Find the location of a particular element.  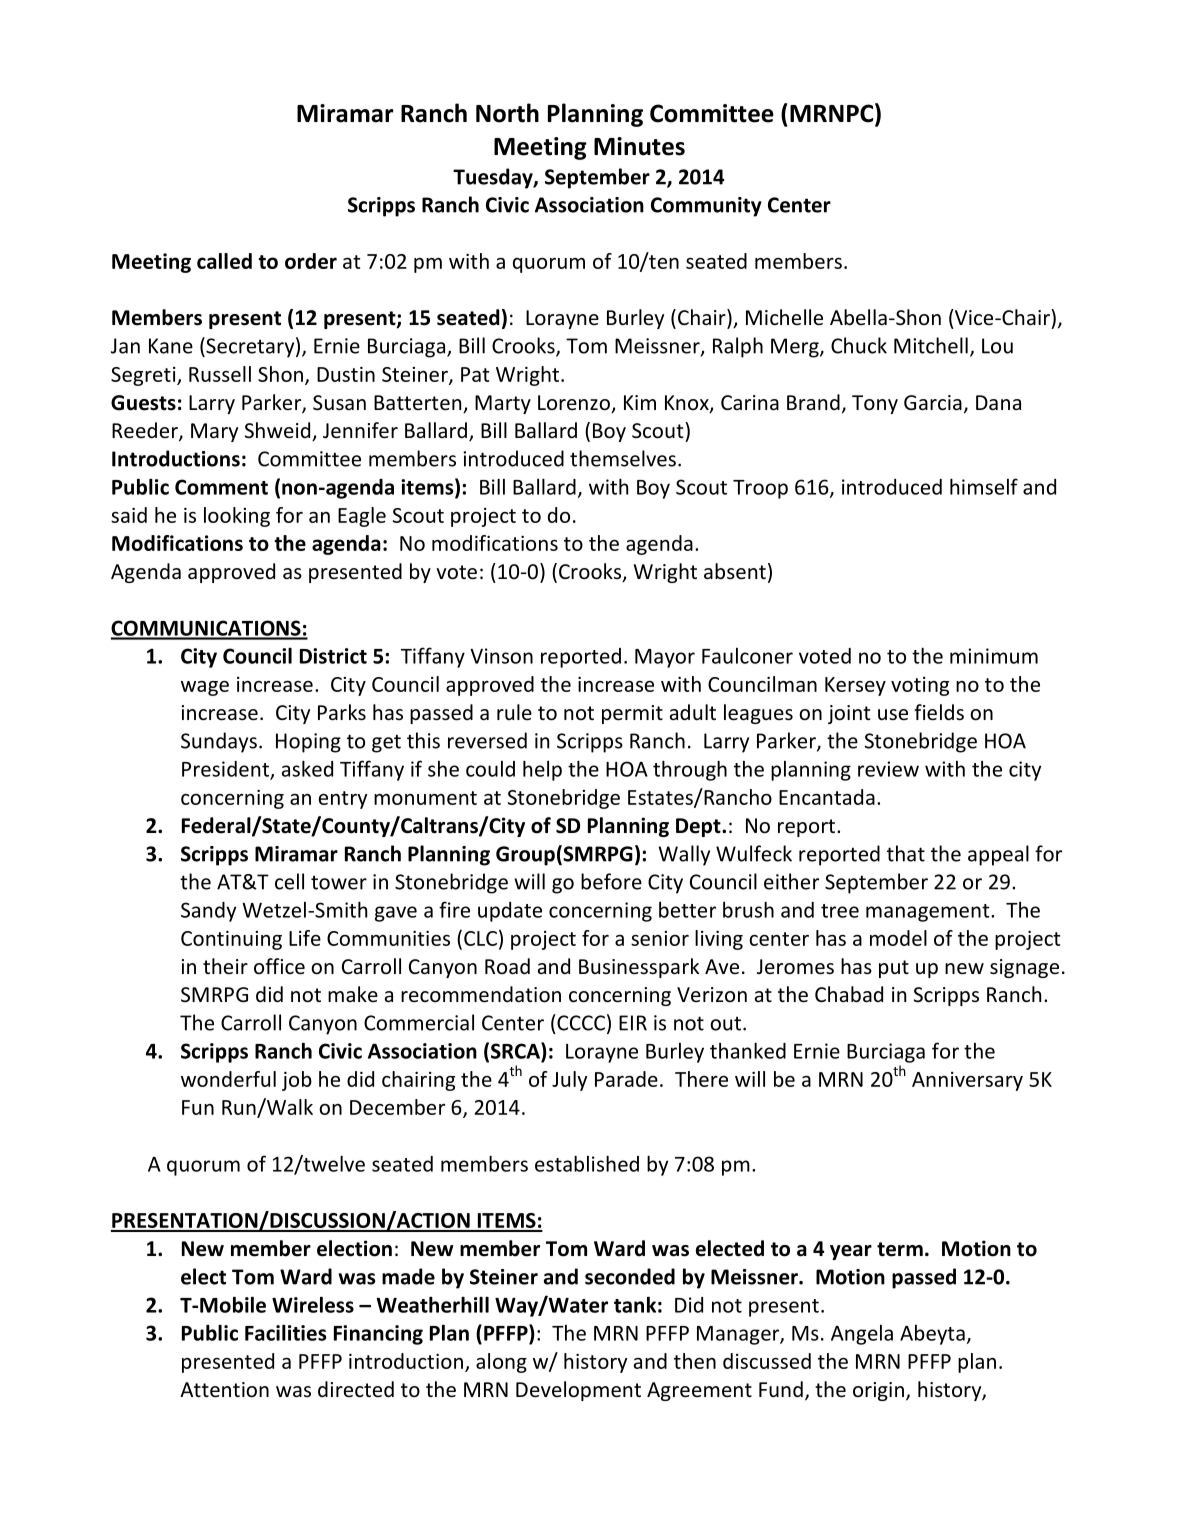

called is located at coordinates (224, 261).
